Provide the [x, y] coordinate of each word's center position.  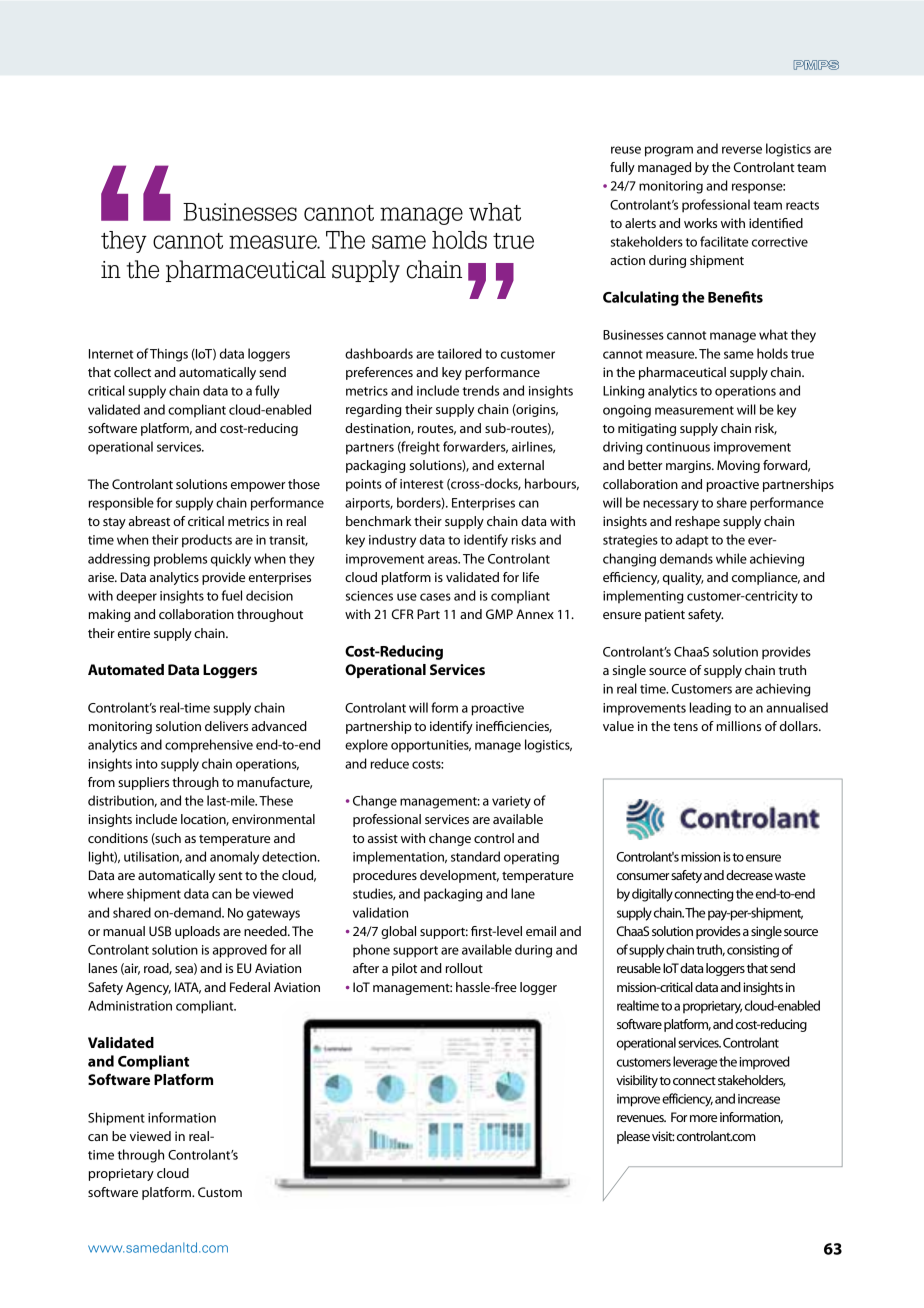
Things [169, 355]
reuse [626, 150]
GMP [499, 614]
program [669, 151]
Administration [130, 1005]
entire [134, 633]
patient [665, 615]
